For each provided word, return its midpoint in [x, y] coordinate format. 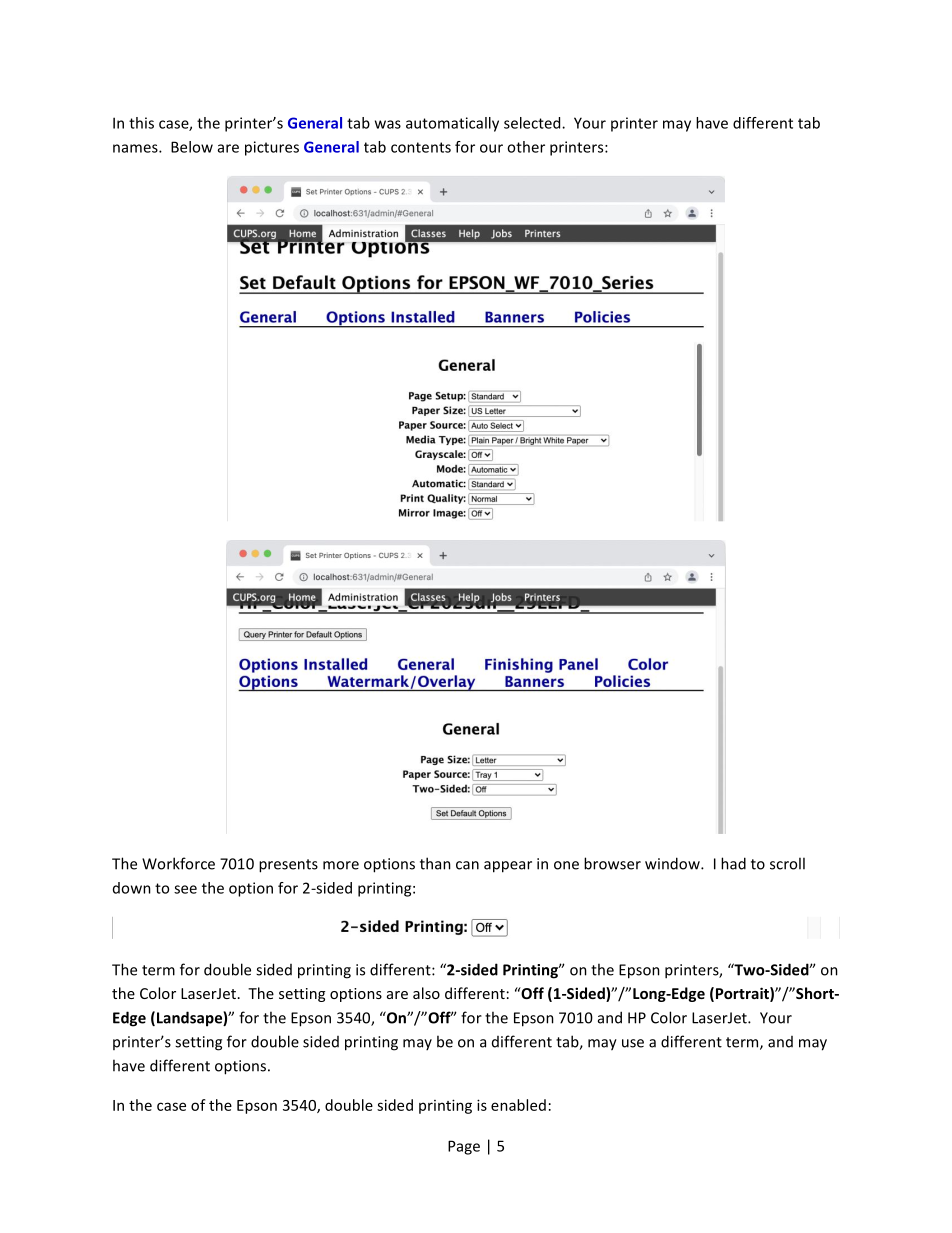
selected [533, 123]
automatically [452, 124]
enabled [518, 1105]
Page [464, 1147]
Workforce [178, 863]
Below [192, 147]
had [733, 863]
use [633, 1043]
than [435, 863]
